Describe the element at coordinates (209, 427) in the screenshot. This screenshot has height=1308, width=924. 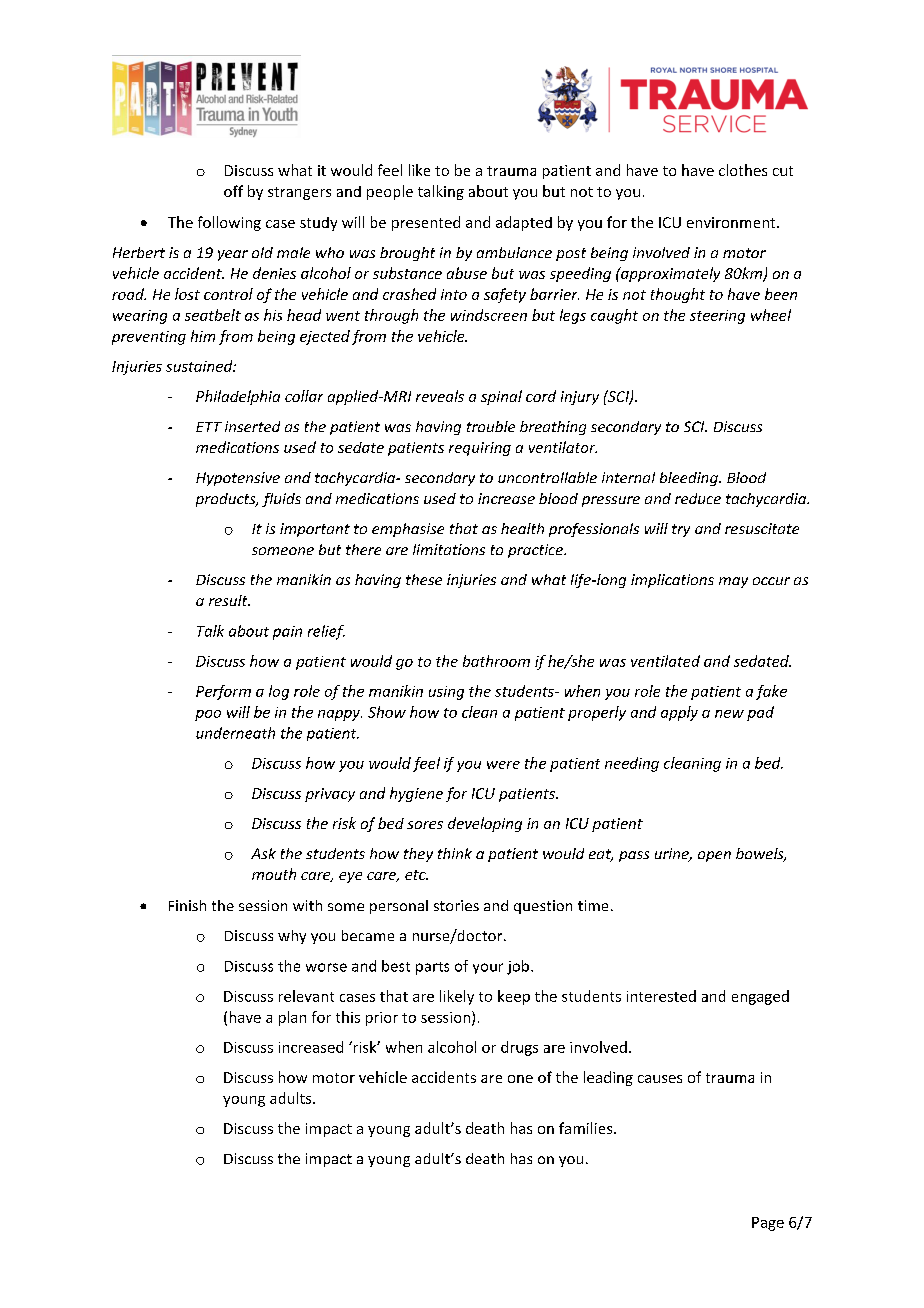
I see `ETT` at that location.
